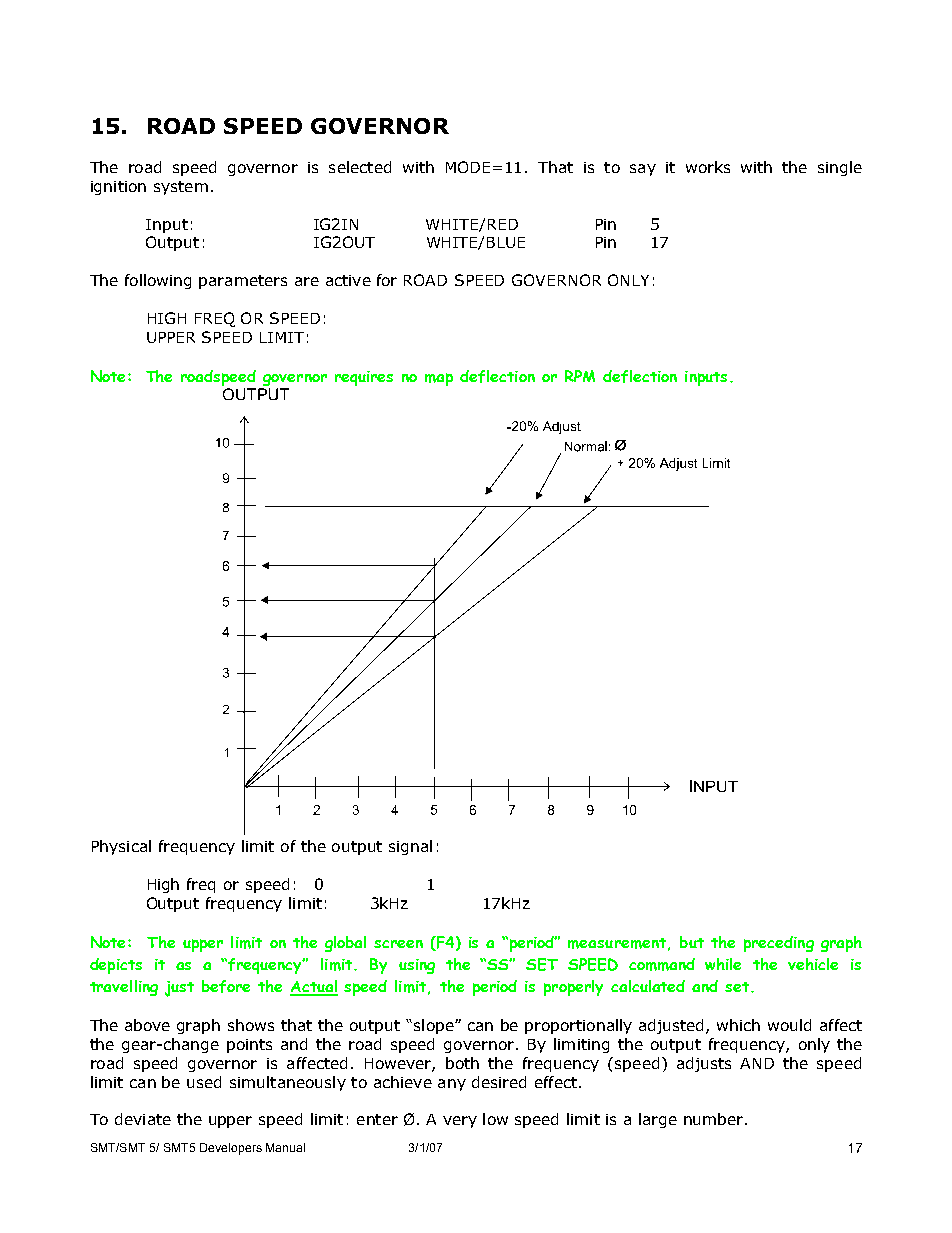 This document has height=1233, width=952. Describe the element at coordinates (181, 188) in the document. I see `system` at that location.
